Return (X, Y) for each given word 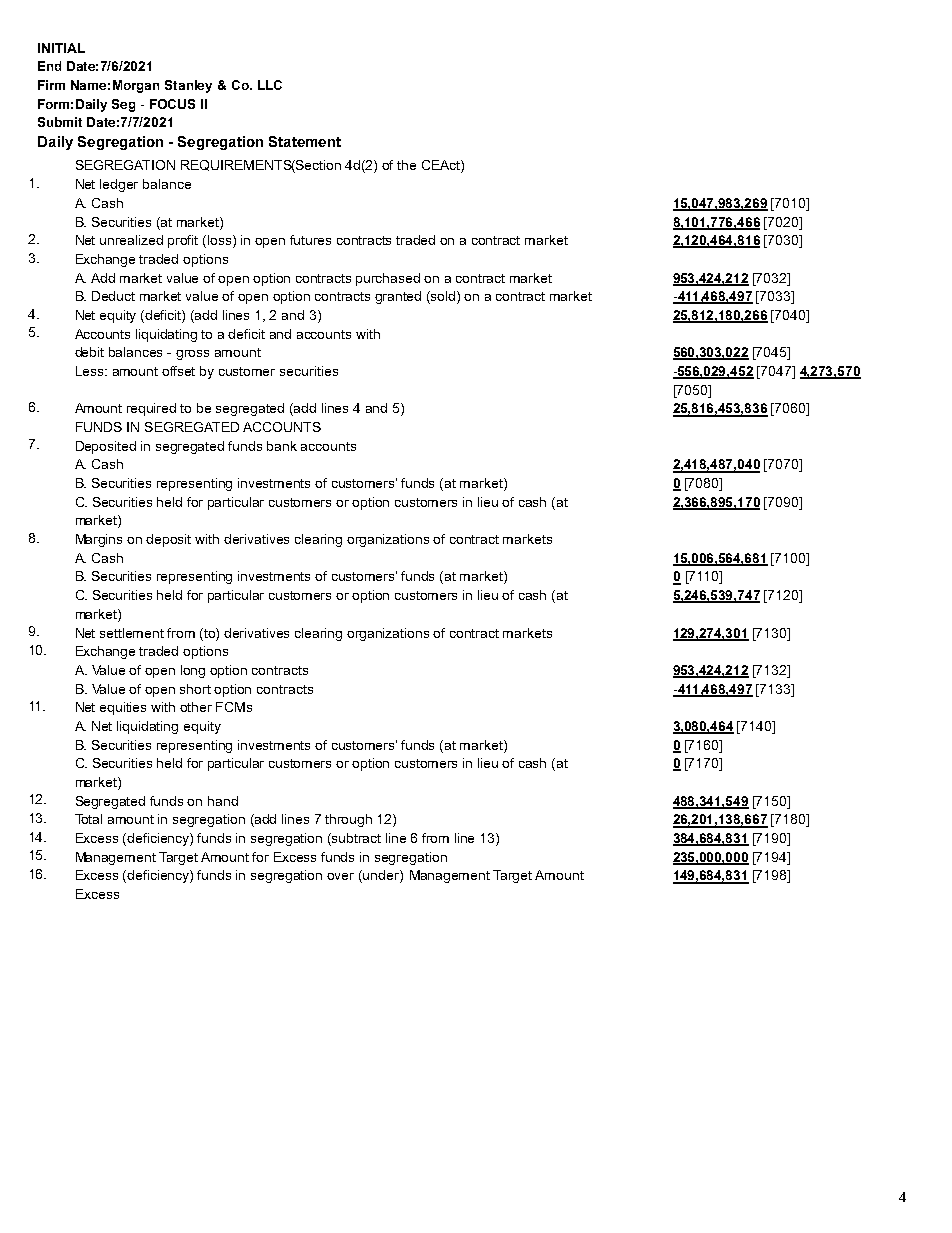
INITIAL (61, 48)
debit (89, 352)
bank (282, 446)
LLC (270, 85)
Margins (99, 540)
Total (88, 819)
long (193, 671)
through (348, 820)
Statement (305, 141)
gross (192, 355)
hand (223, 801)
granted (398, 297)
